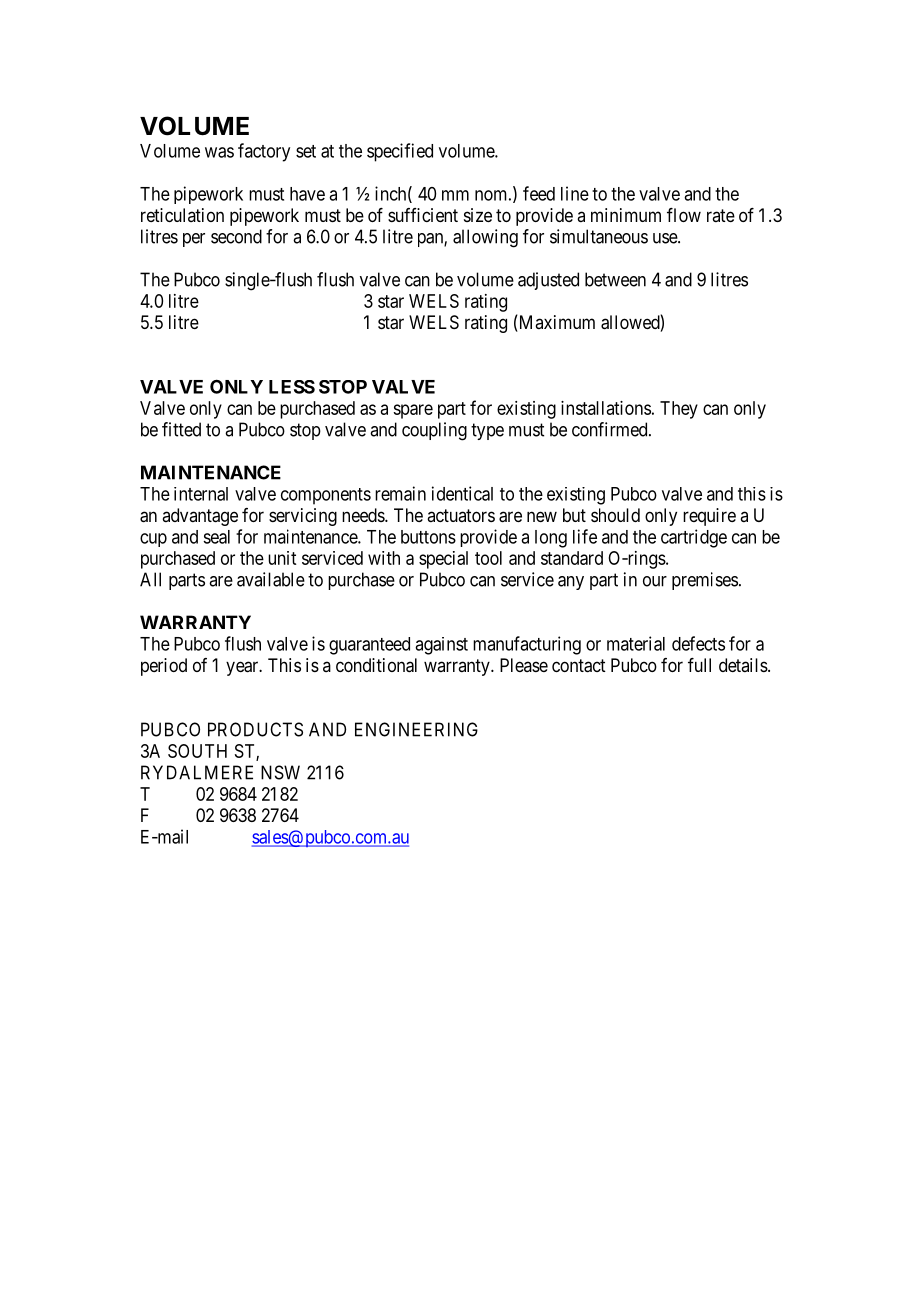 Image resolution: width=924 pixels, height=1308 pixels. What do you see at coordinates (611, 429) in the screenshot?
I see `confirmed` at bounding box center [611, 429].
